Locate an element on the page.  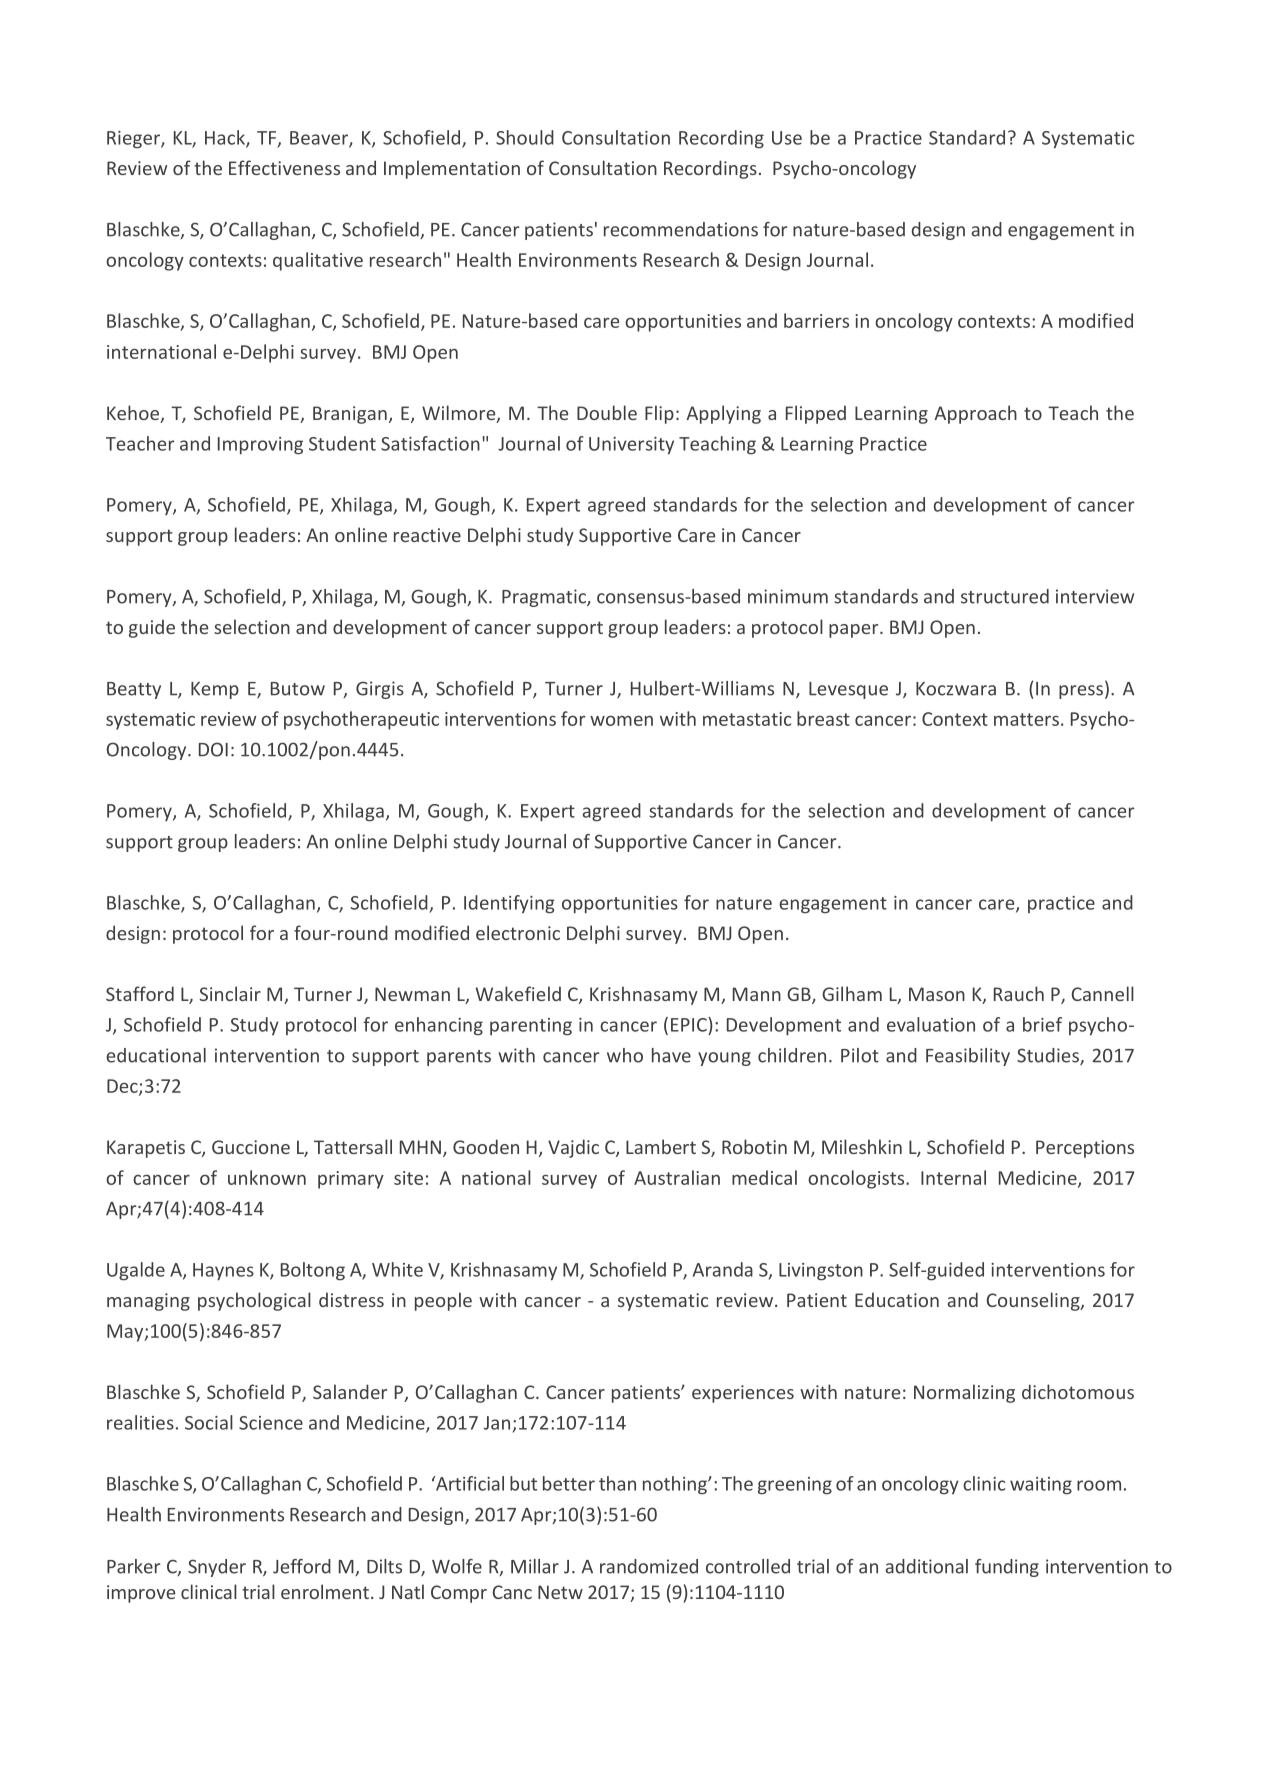
Effectiveness is located at coordinates (284, 167).
